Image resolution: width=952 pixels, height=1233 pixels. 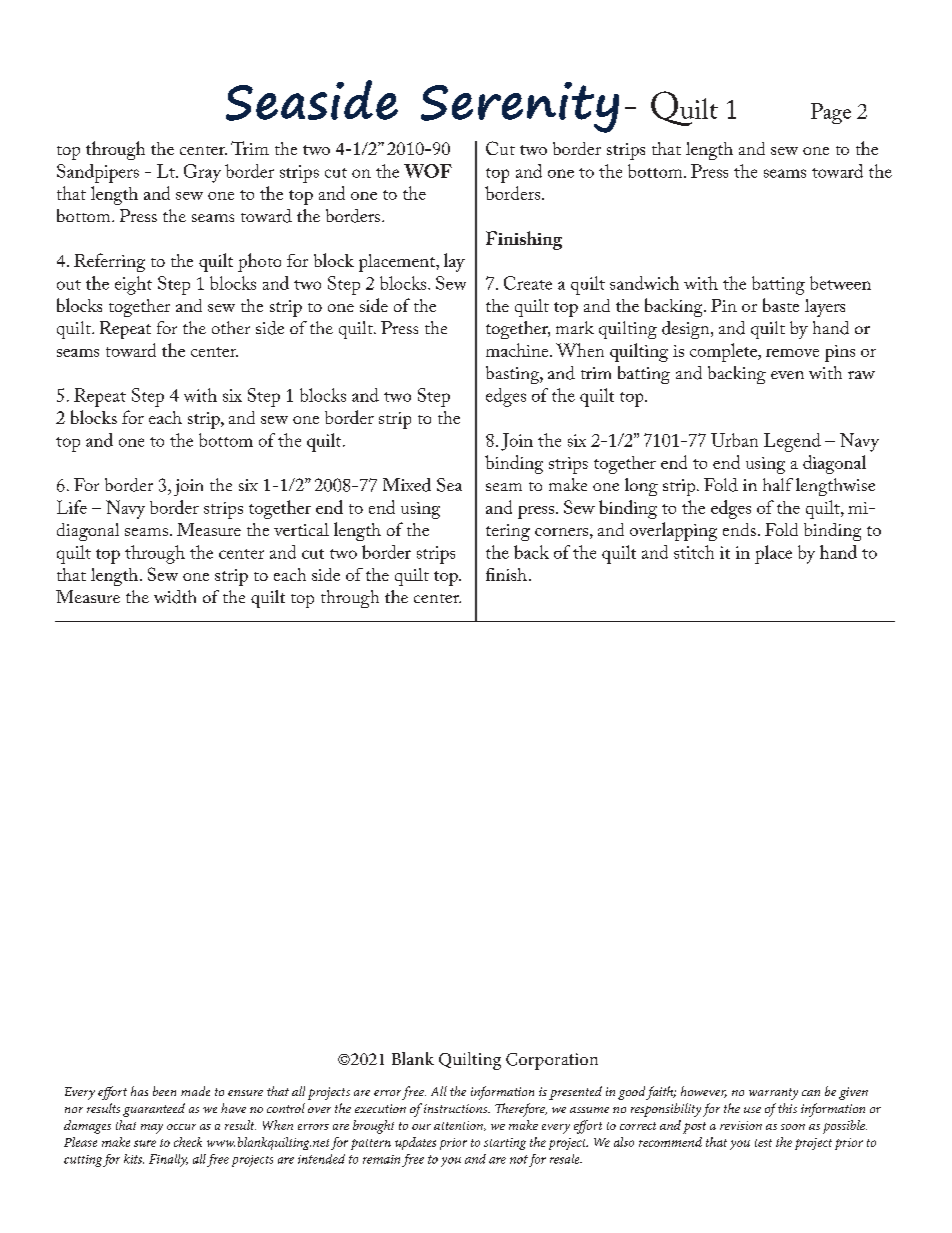 What do you see at coordinates (694, 552) in the image?
I see `stitch` at bounding box center [694, 552].
